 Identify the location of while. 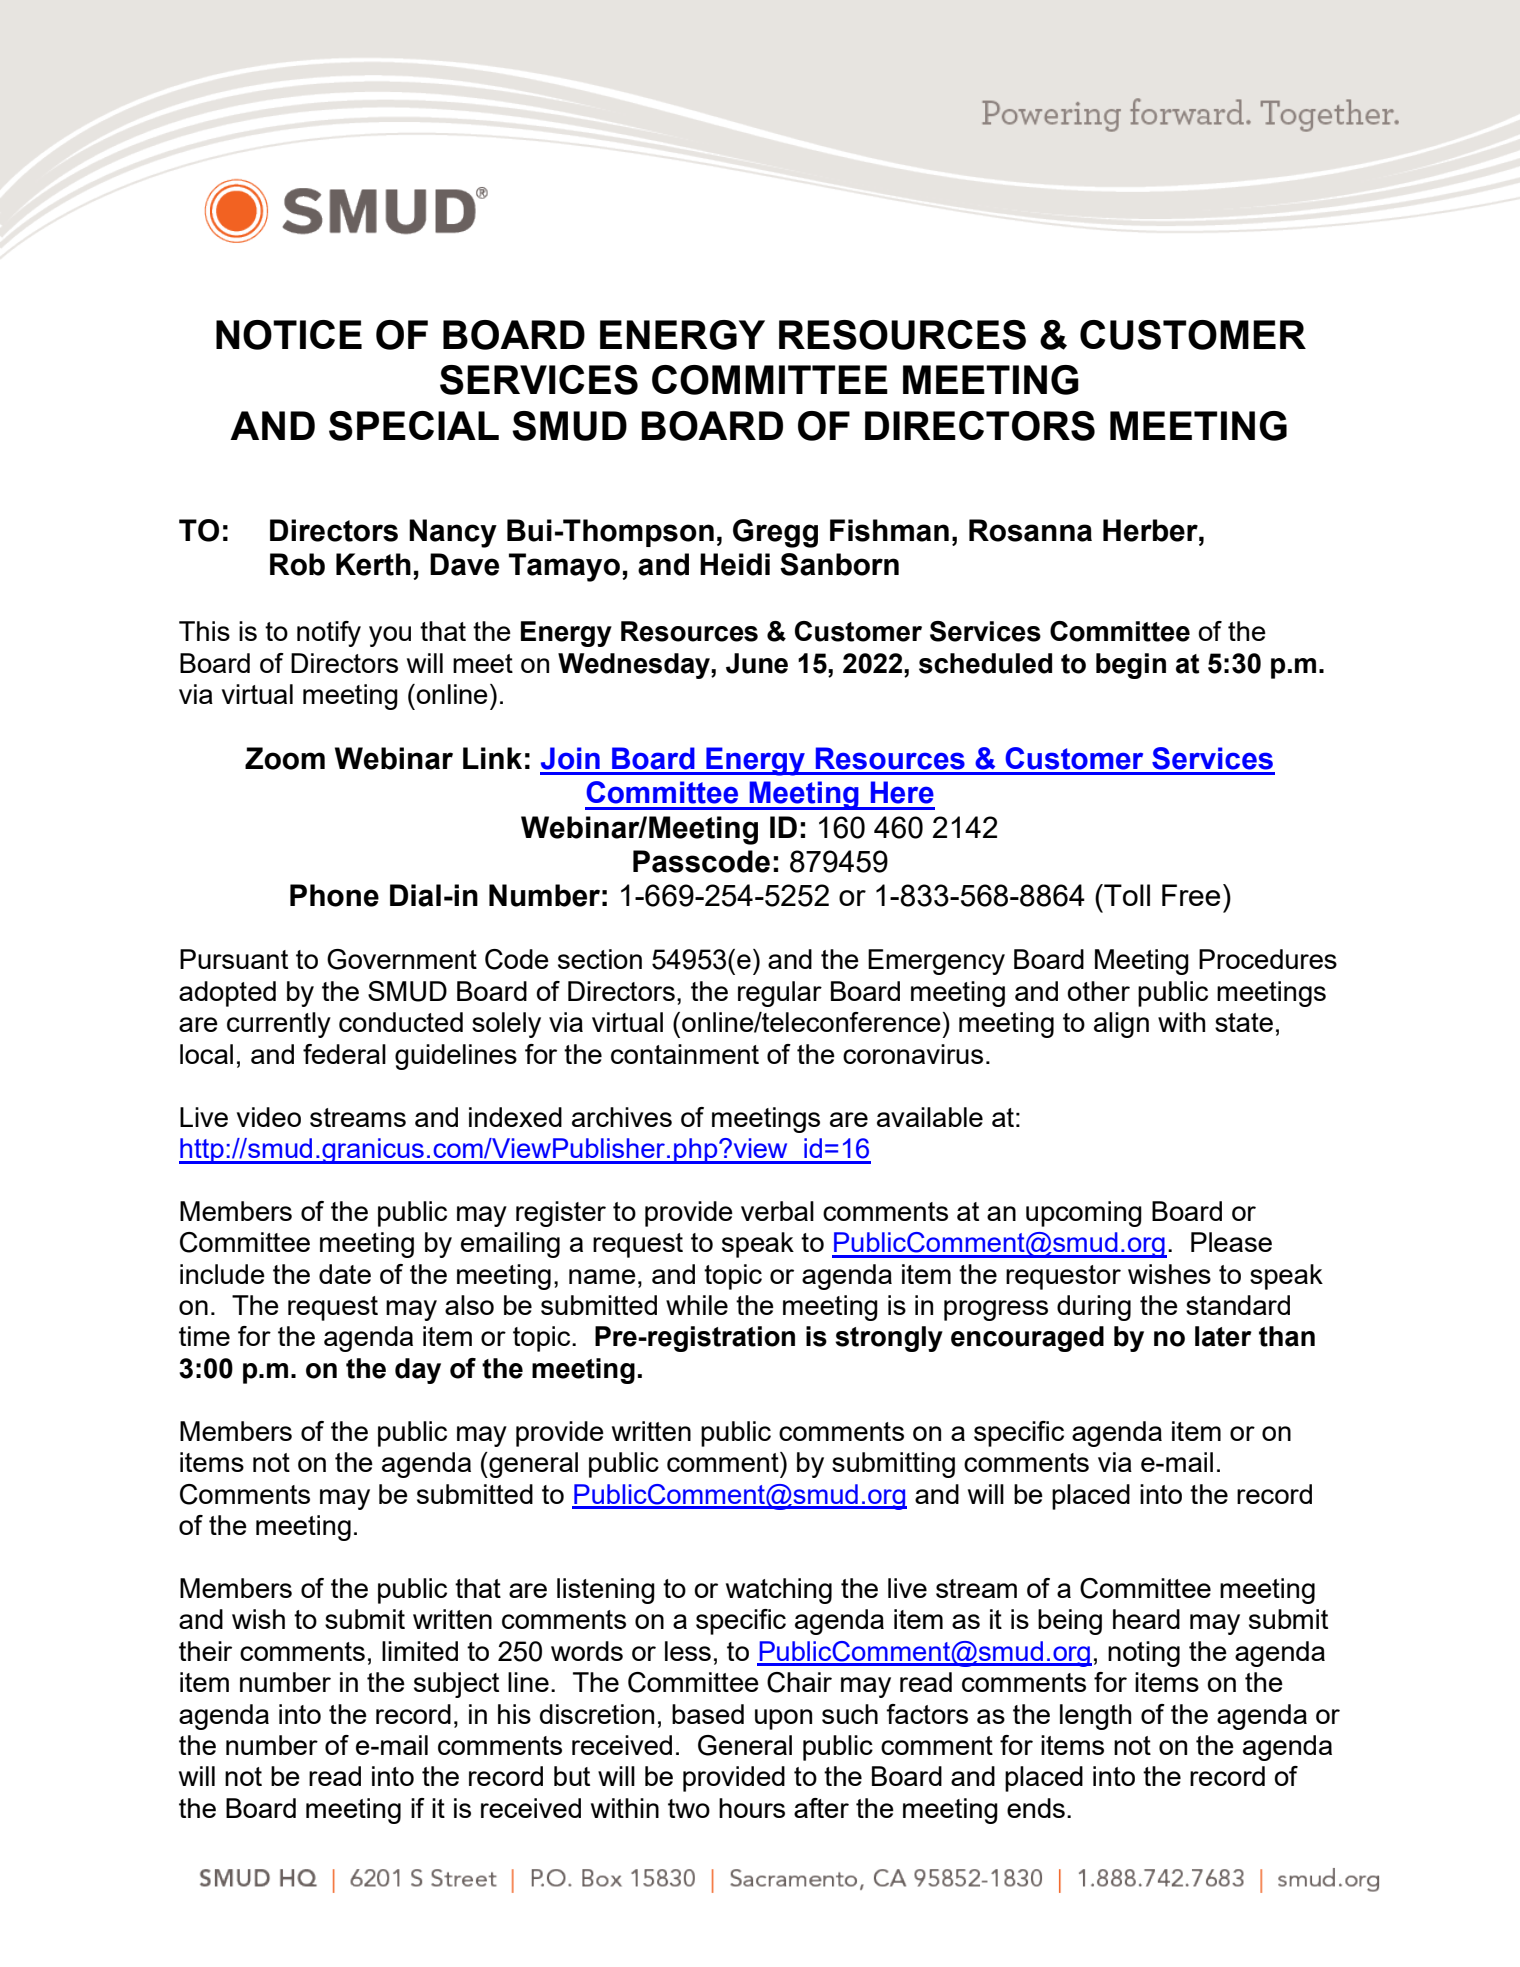
(697, 1305).
